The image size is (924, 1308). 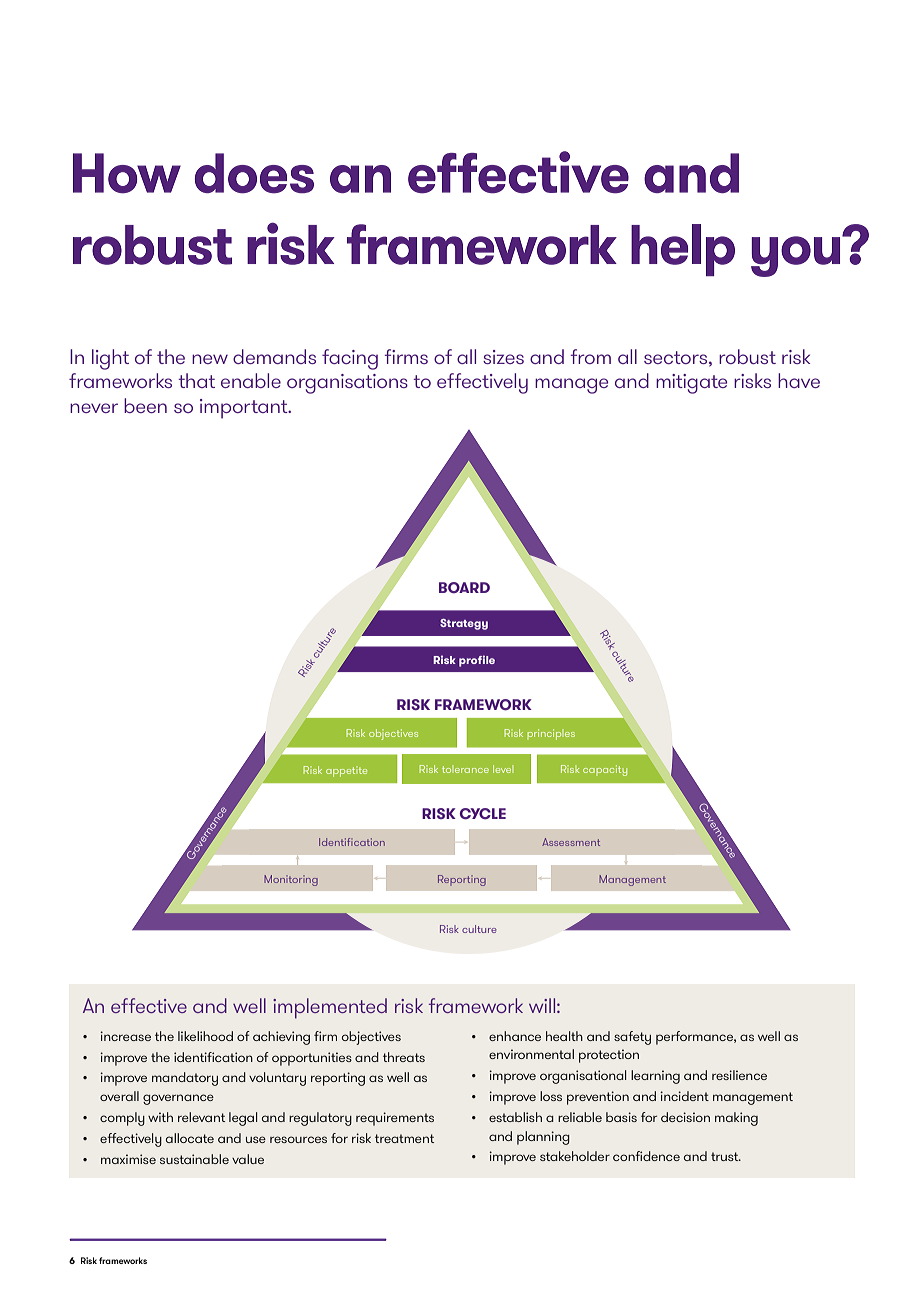 I want to click on appetite, so click(x=346, y=771).
